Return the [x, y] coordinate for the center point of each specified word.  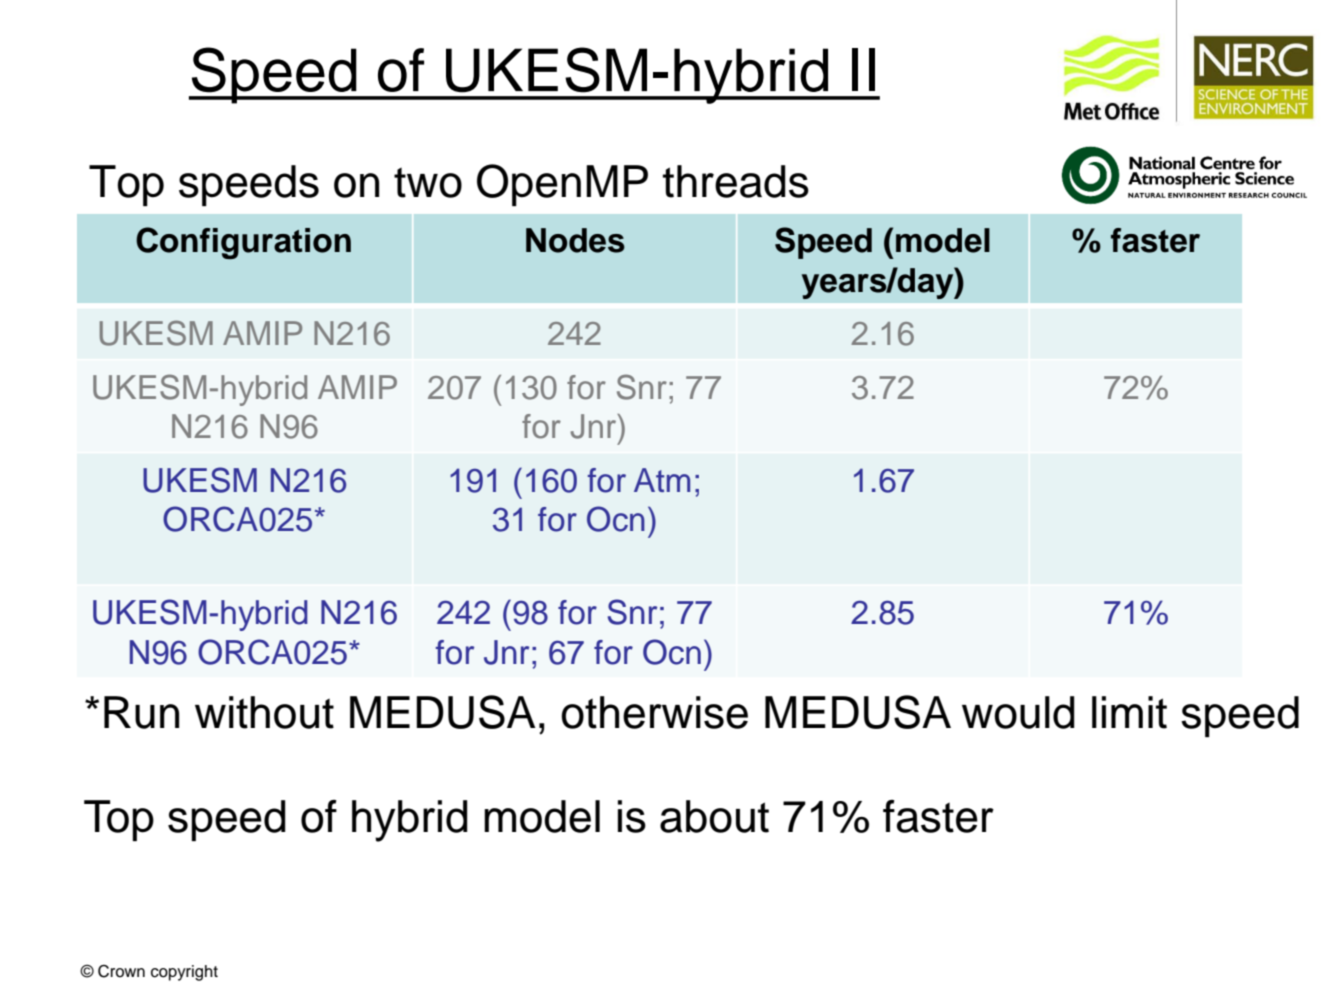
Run [141, 712]
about [714, 816]
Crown [121, 971]
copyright [184, 973]
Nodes [575, 240]
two [428, 182]
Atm [662, 480]
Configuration [243, 243]
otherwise [654, 712]
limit [1129, 712]
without [264, 712]
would [1018, 712]
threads [736, 181]
